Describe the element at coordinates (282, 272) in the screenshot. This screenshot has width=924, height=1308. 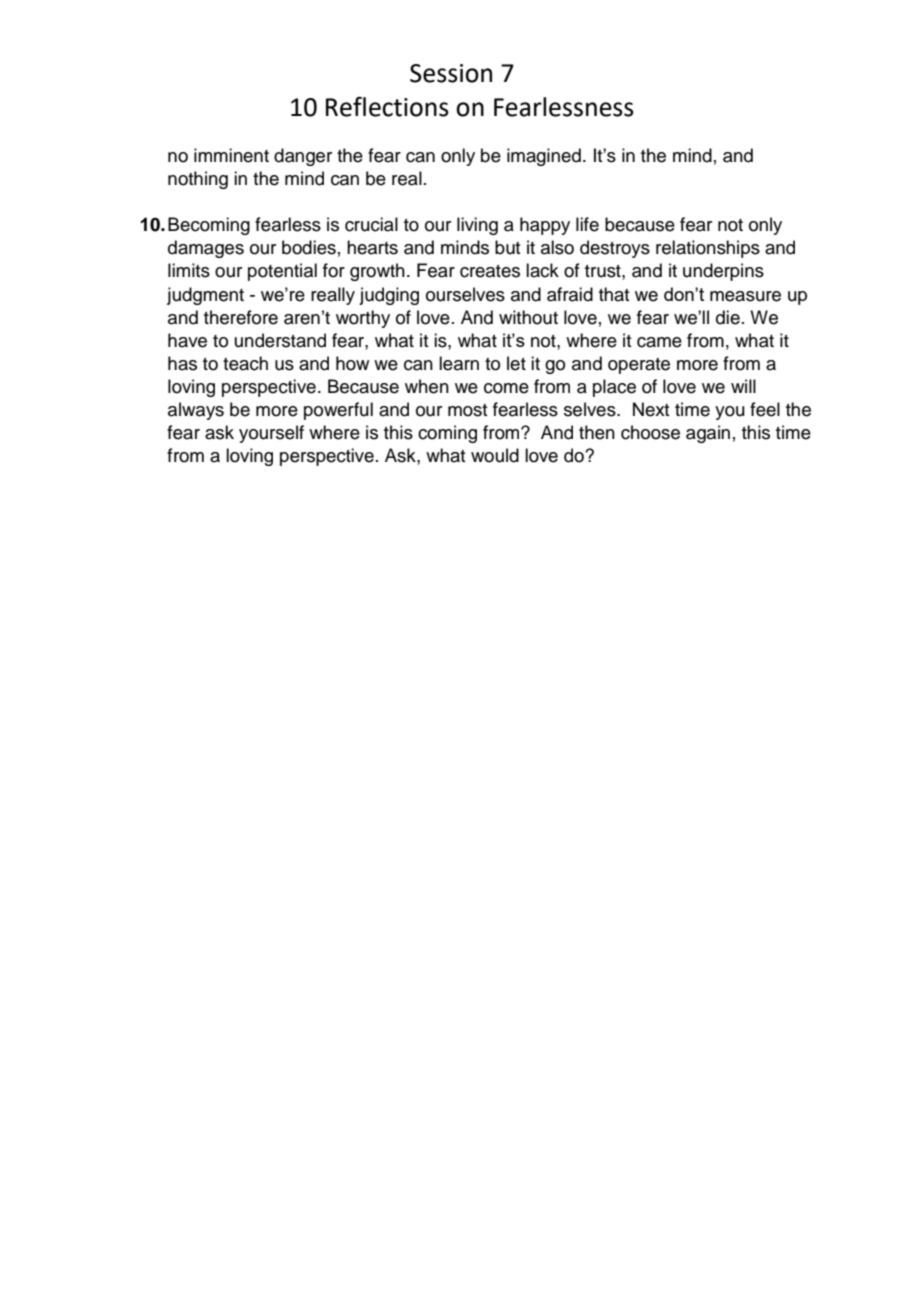
I see `potential` at that location.
